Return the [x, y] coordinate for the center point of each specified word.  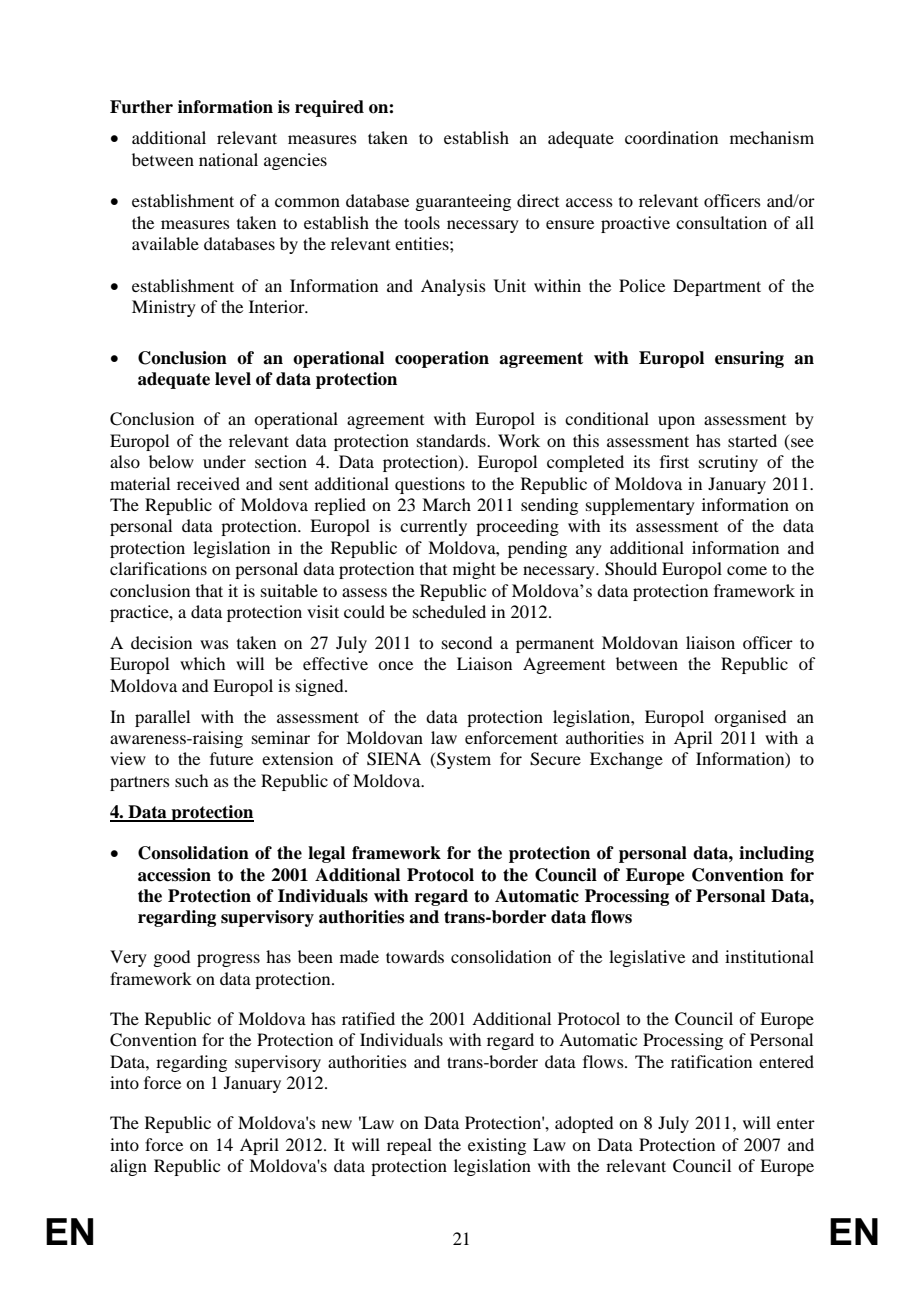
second [467, 642]
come [747, 570]
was [214, 644]
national [228, 159]
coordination [671, 137]
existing [497, 1146]
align [128, 1167]
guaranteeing [463, 202]
